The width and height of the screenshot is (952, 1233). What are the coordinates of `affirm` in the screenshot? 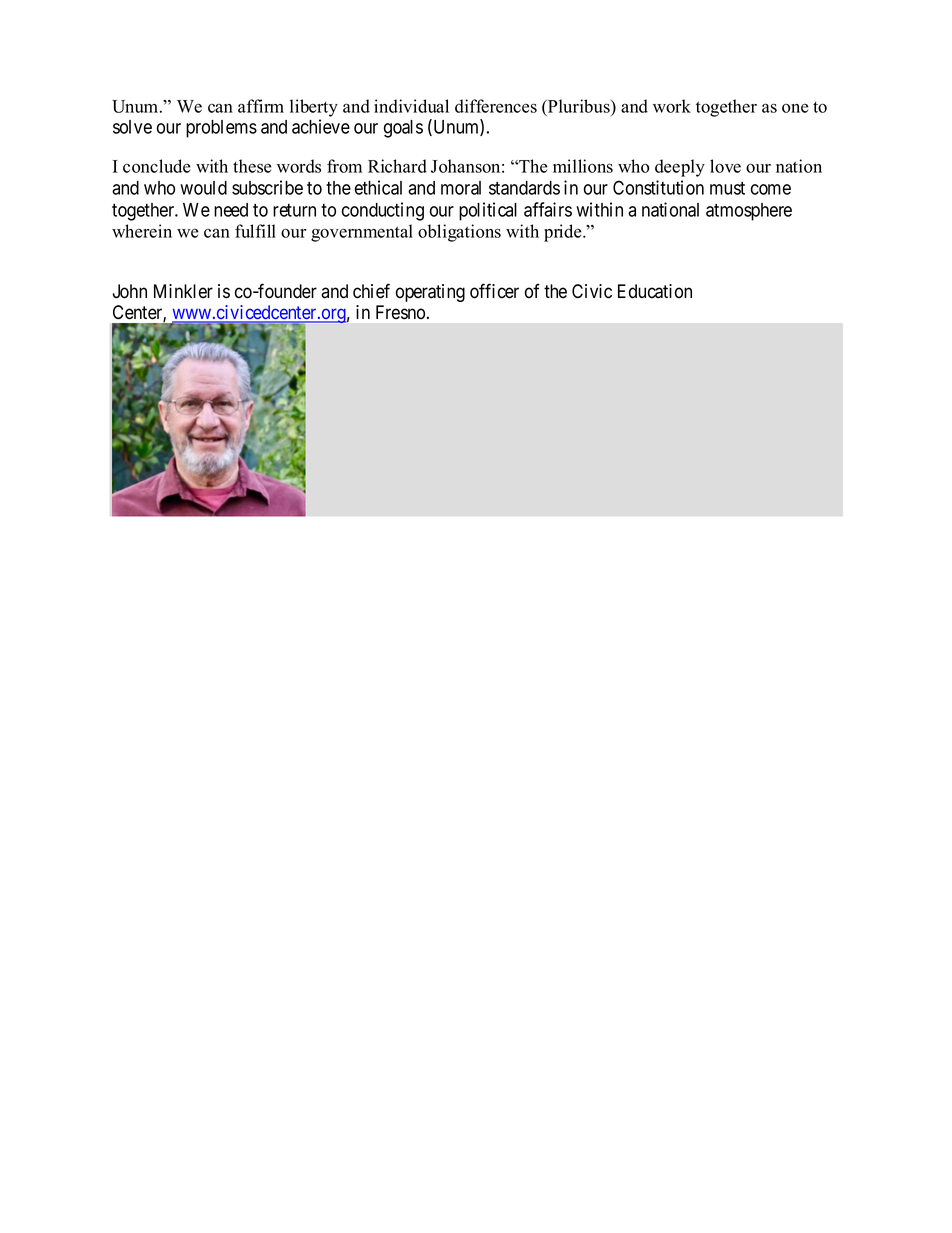 It's located at (261, 106).
